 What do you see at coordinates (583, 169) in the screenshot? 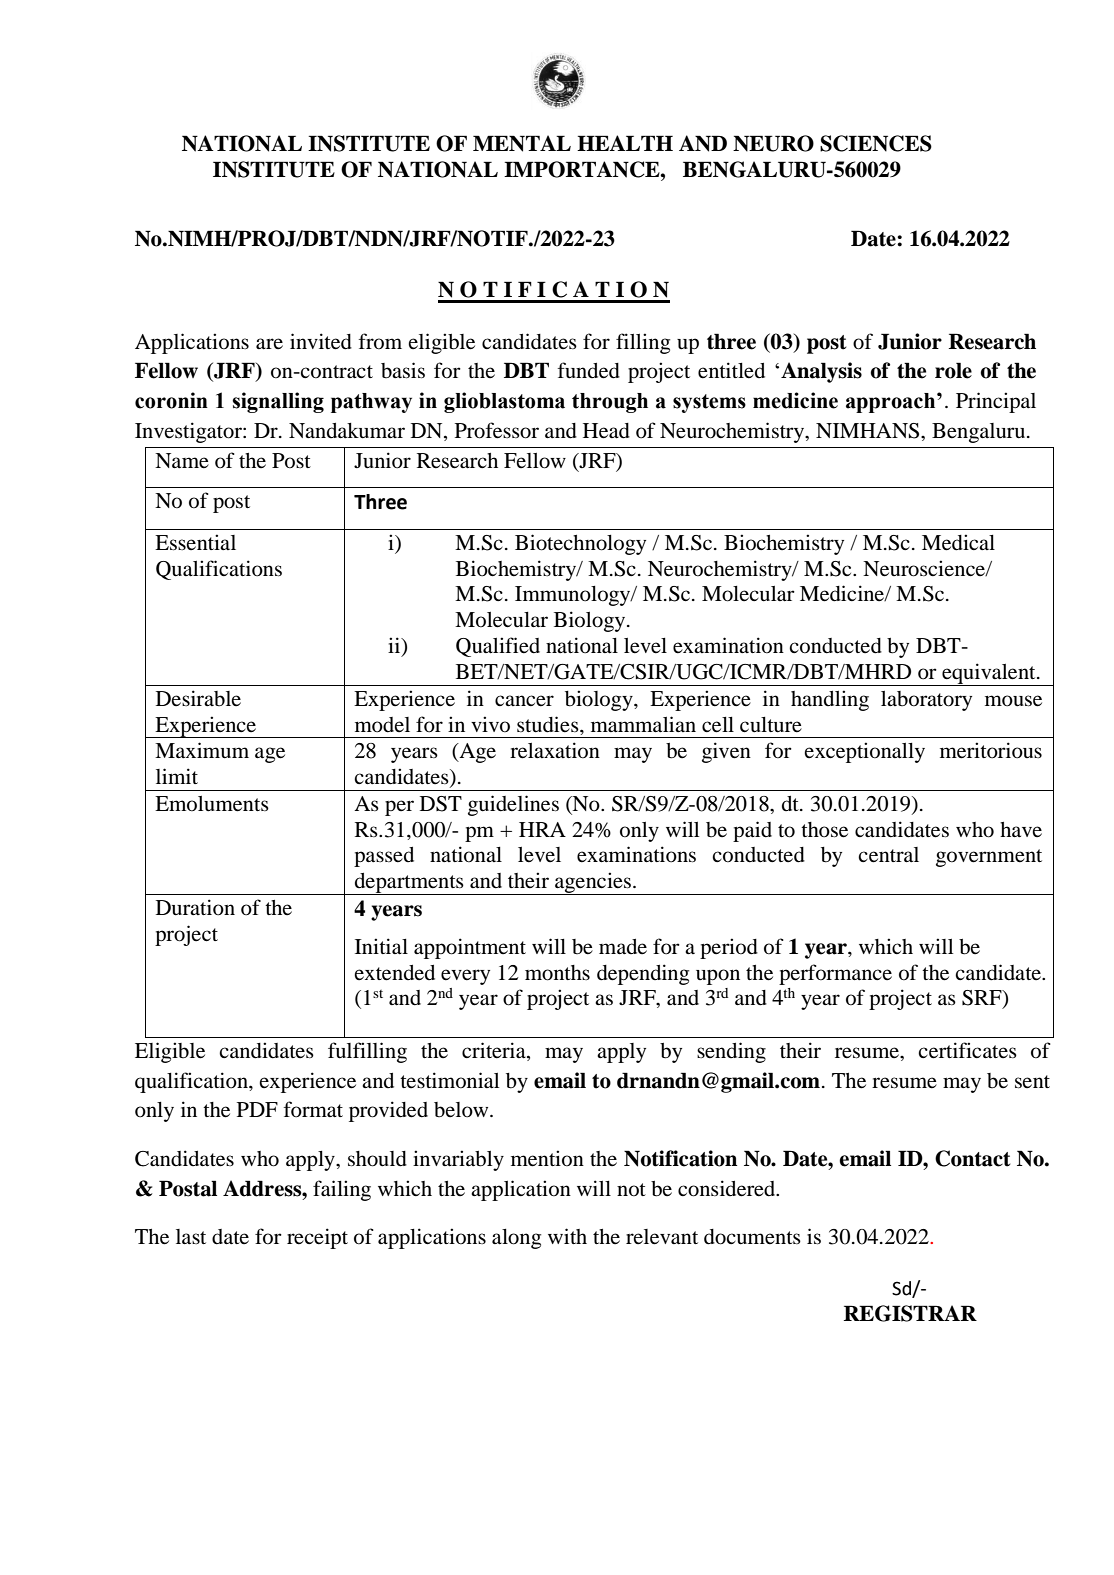
I see `IMPORTANCE` at bounding box center [583, 169].
